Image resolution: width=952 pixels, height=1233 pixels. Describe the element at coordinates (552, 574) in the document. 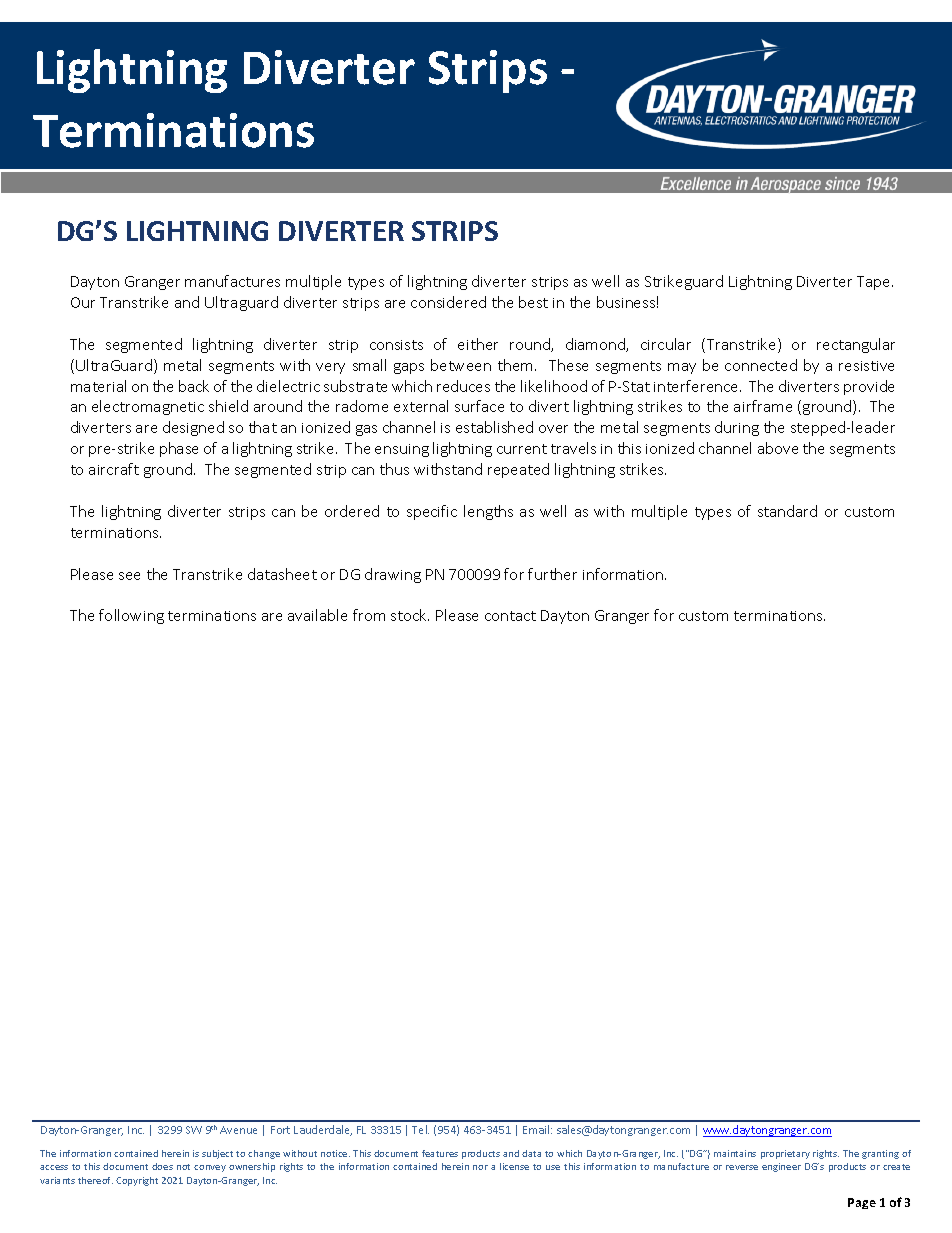

I see `further` at that location.
